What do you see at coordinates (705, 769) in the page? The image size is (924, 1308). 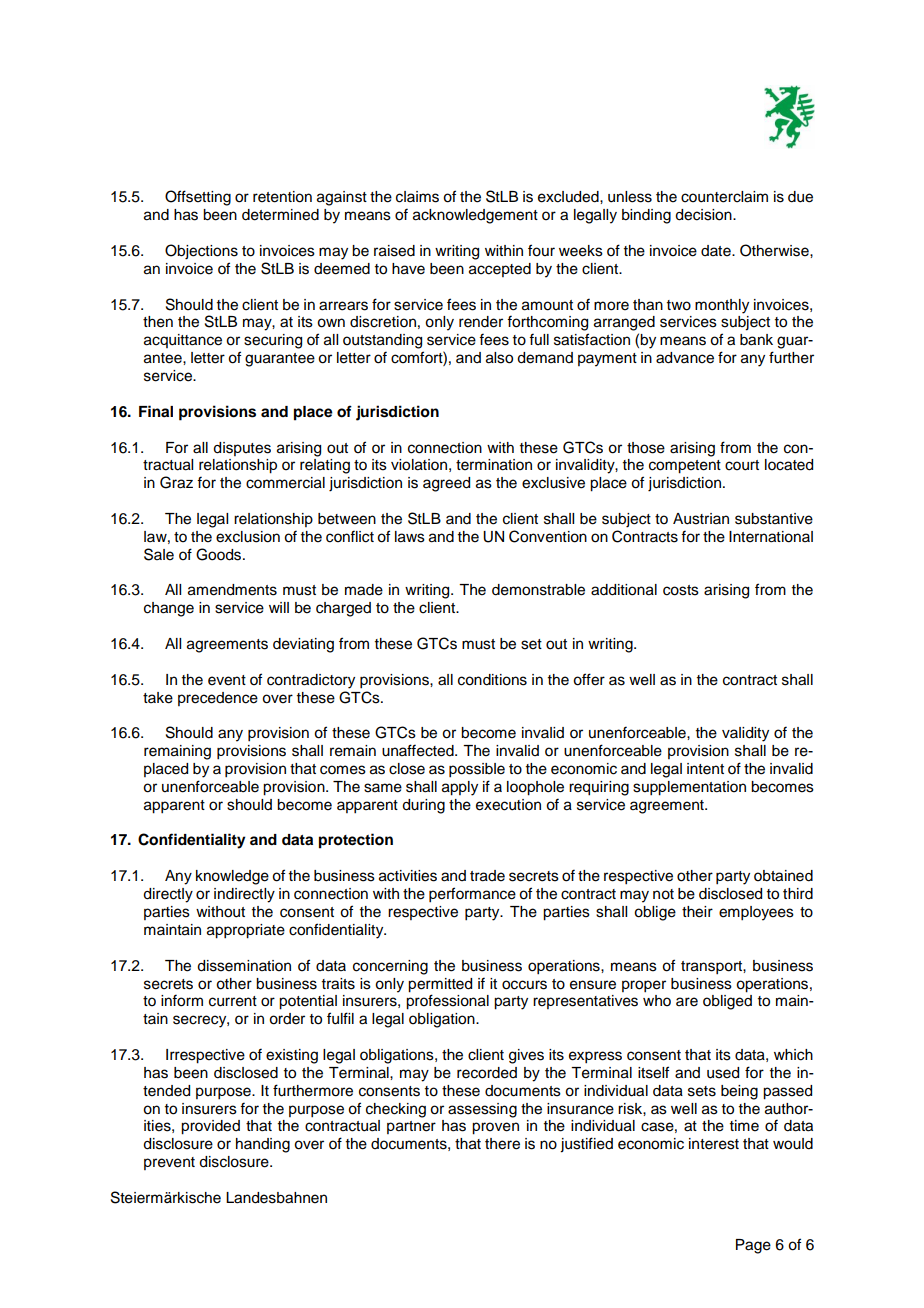 I see `intent` at bounding box center [705, 769].
